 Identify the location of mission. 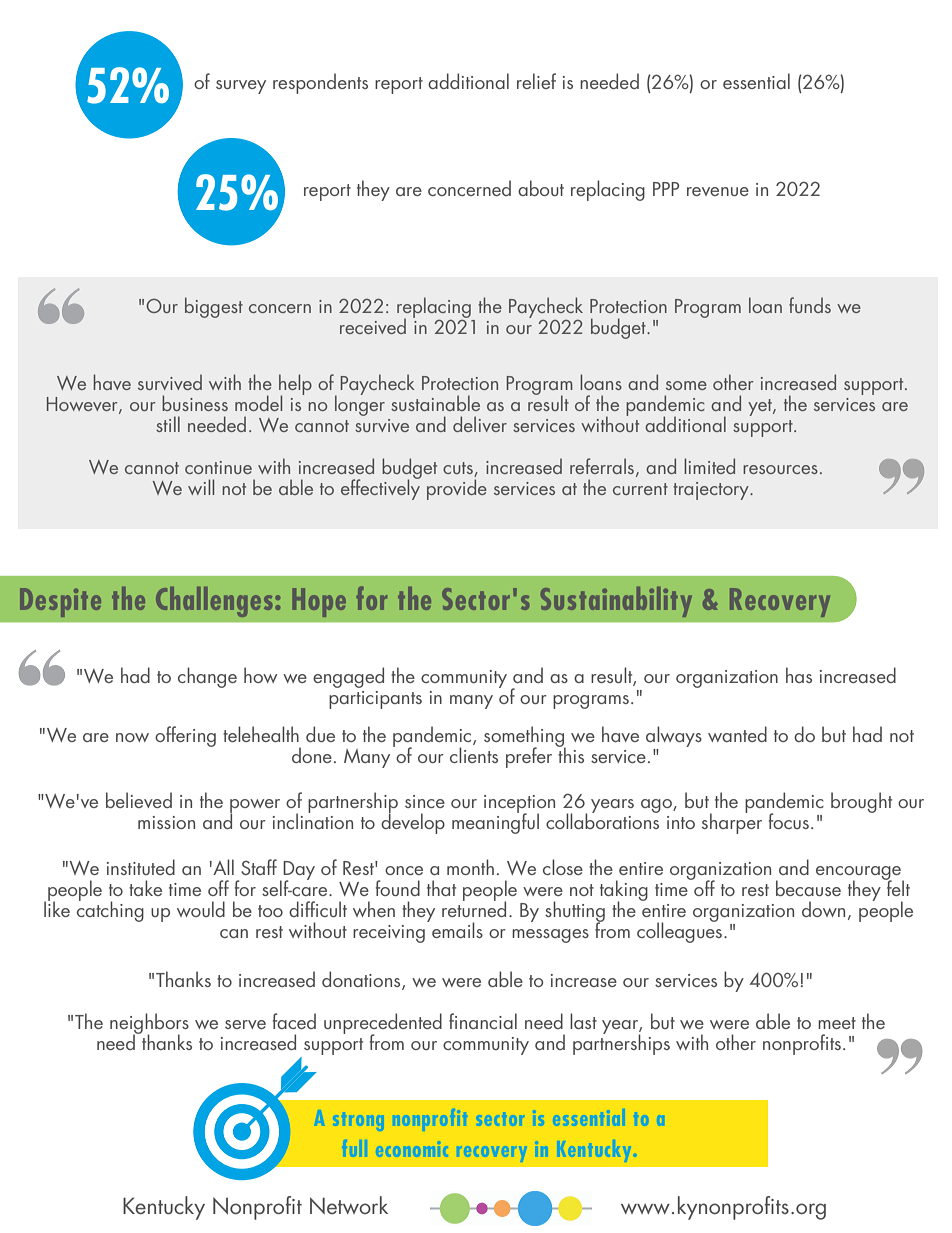
(166, 822).
